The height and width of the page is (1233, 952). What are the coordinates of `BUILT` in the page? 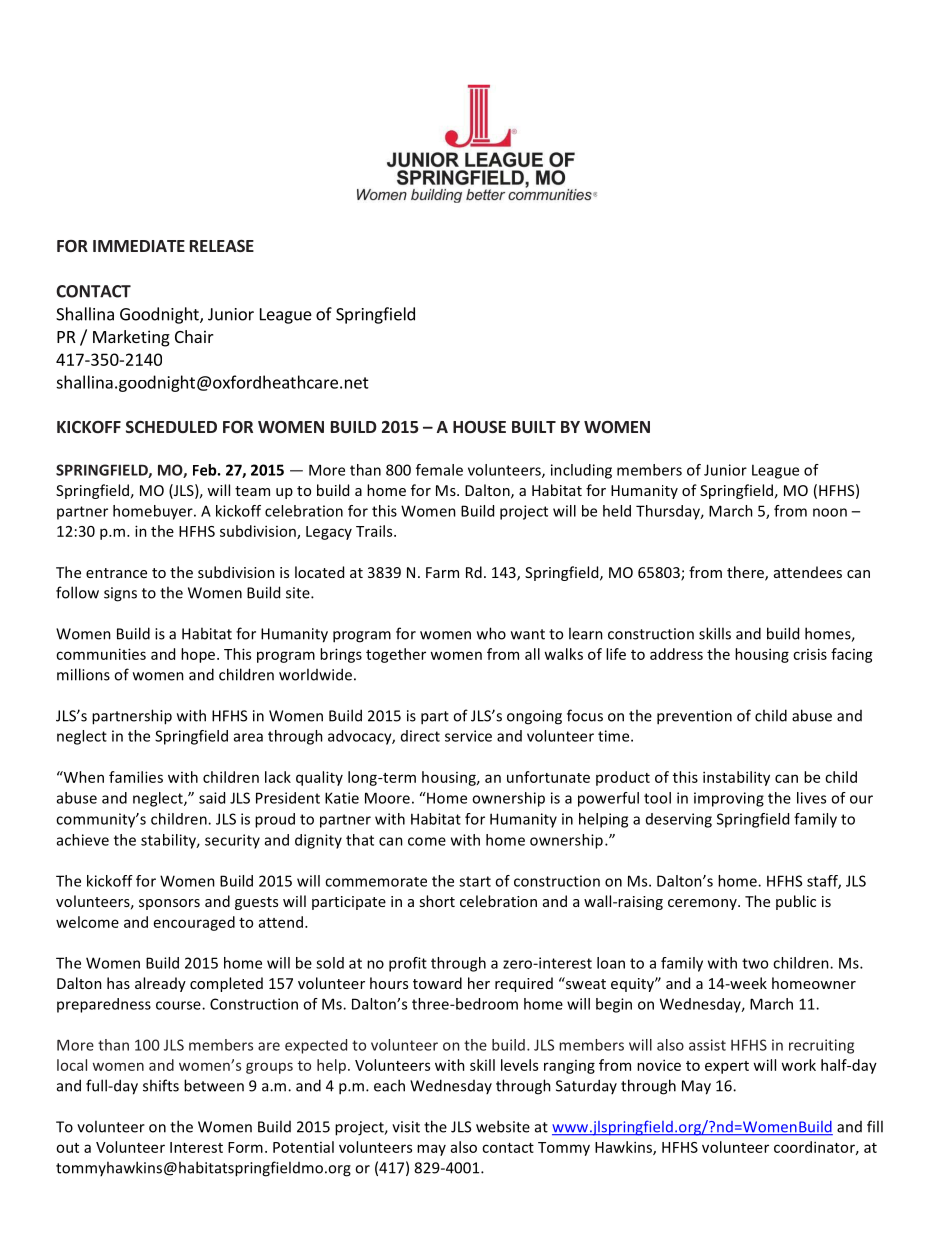 It's located at (534, 427).
